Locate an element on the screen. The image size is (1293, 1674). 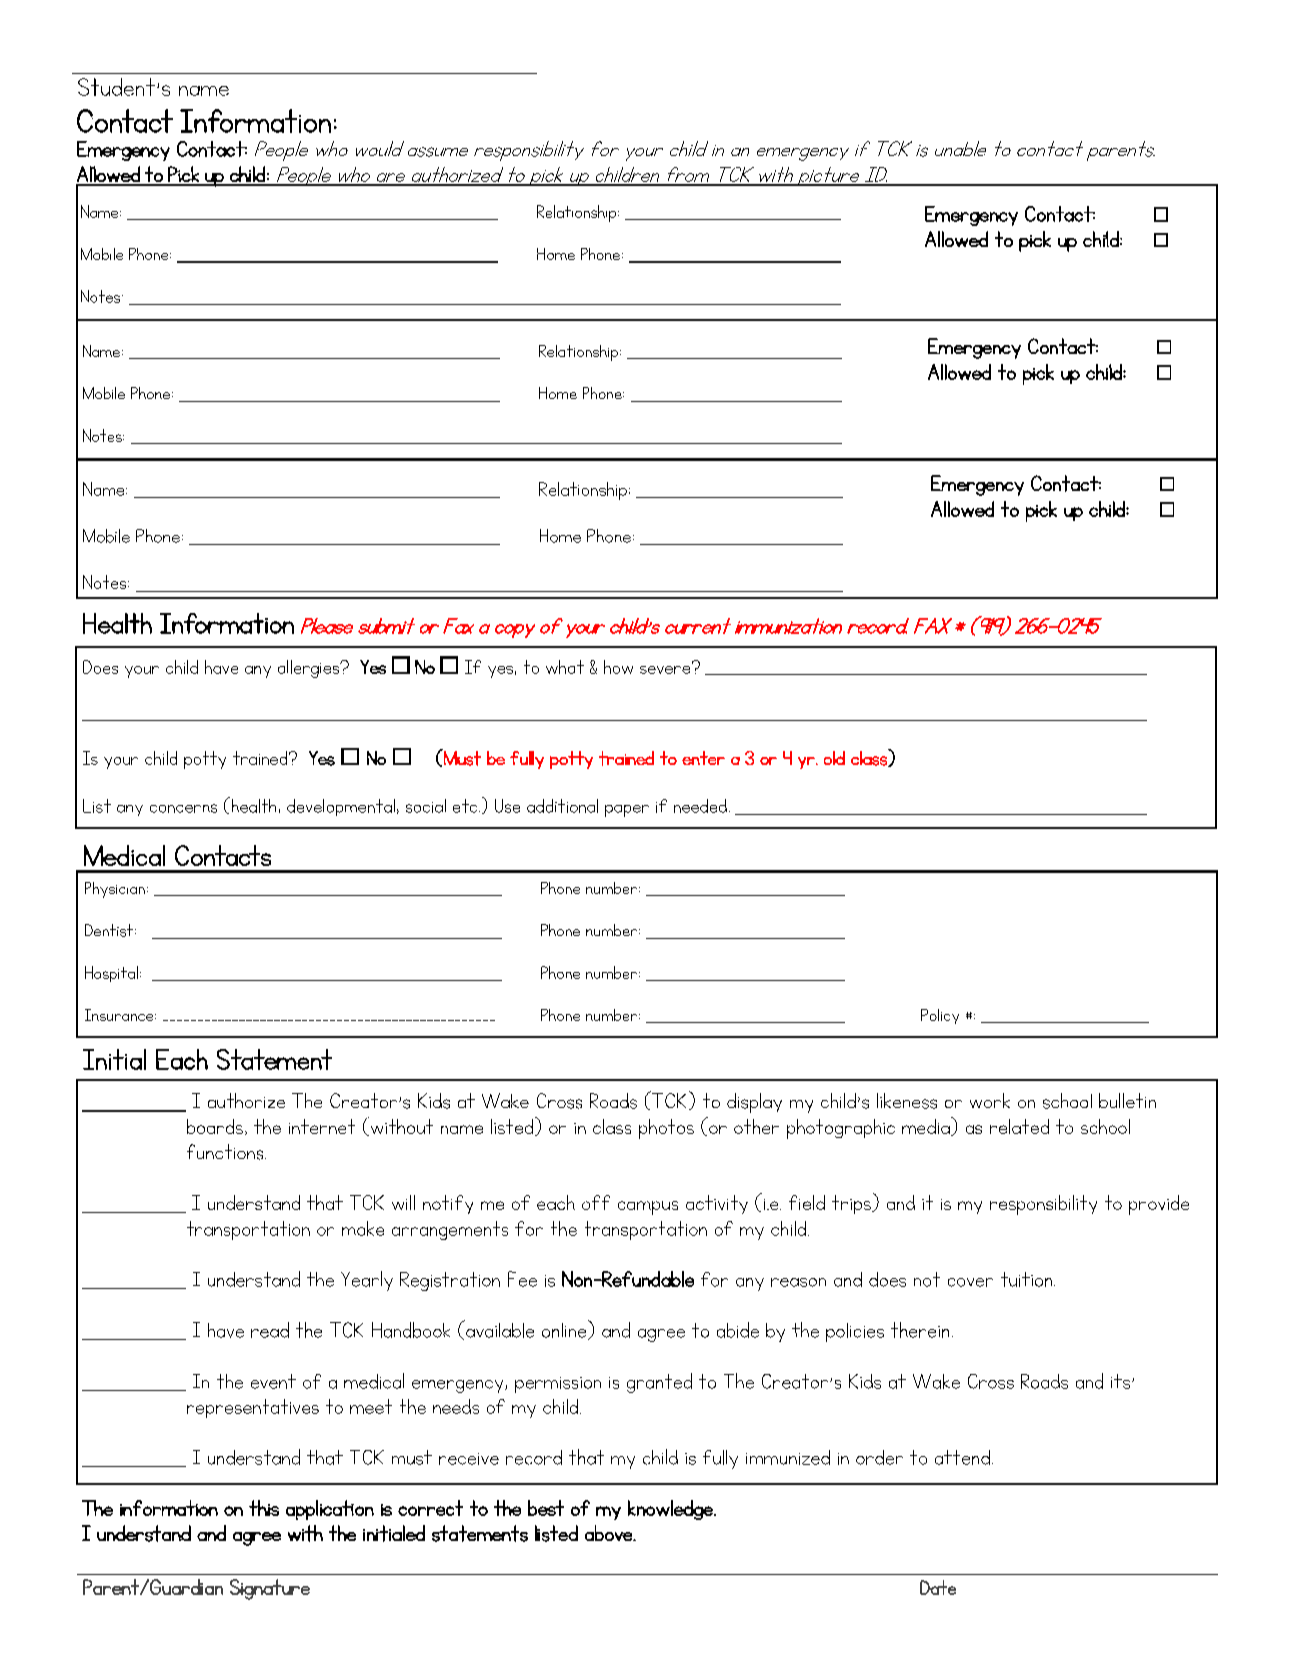
therein is located at coordinates (920, 1330).
